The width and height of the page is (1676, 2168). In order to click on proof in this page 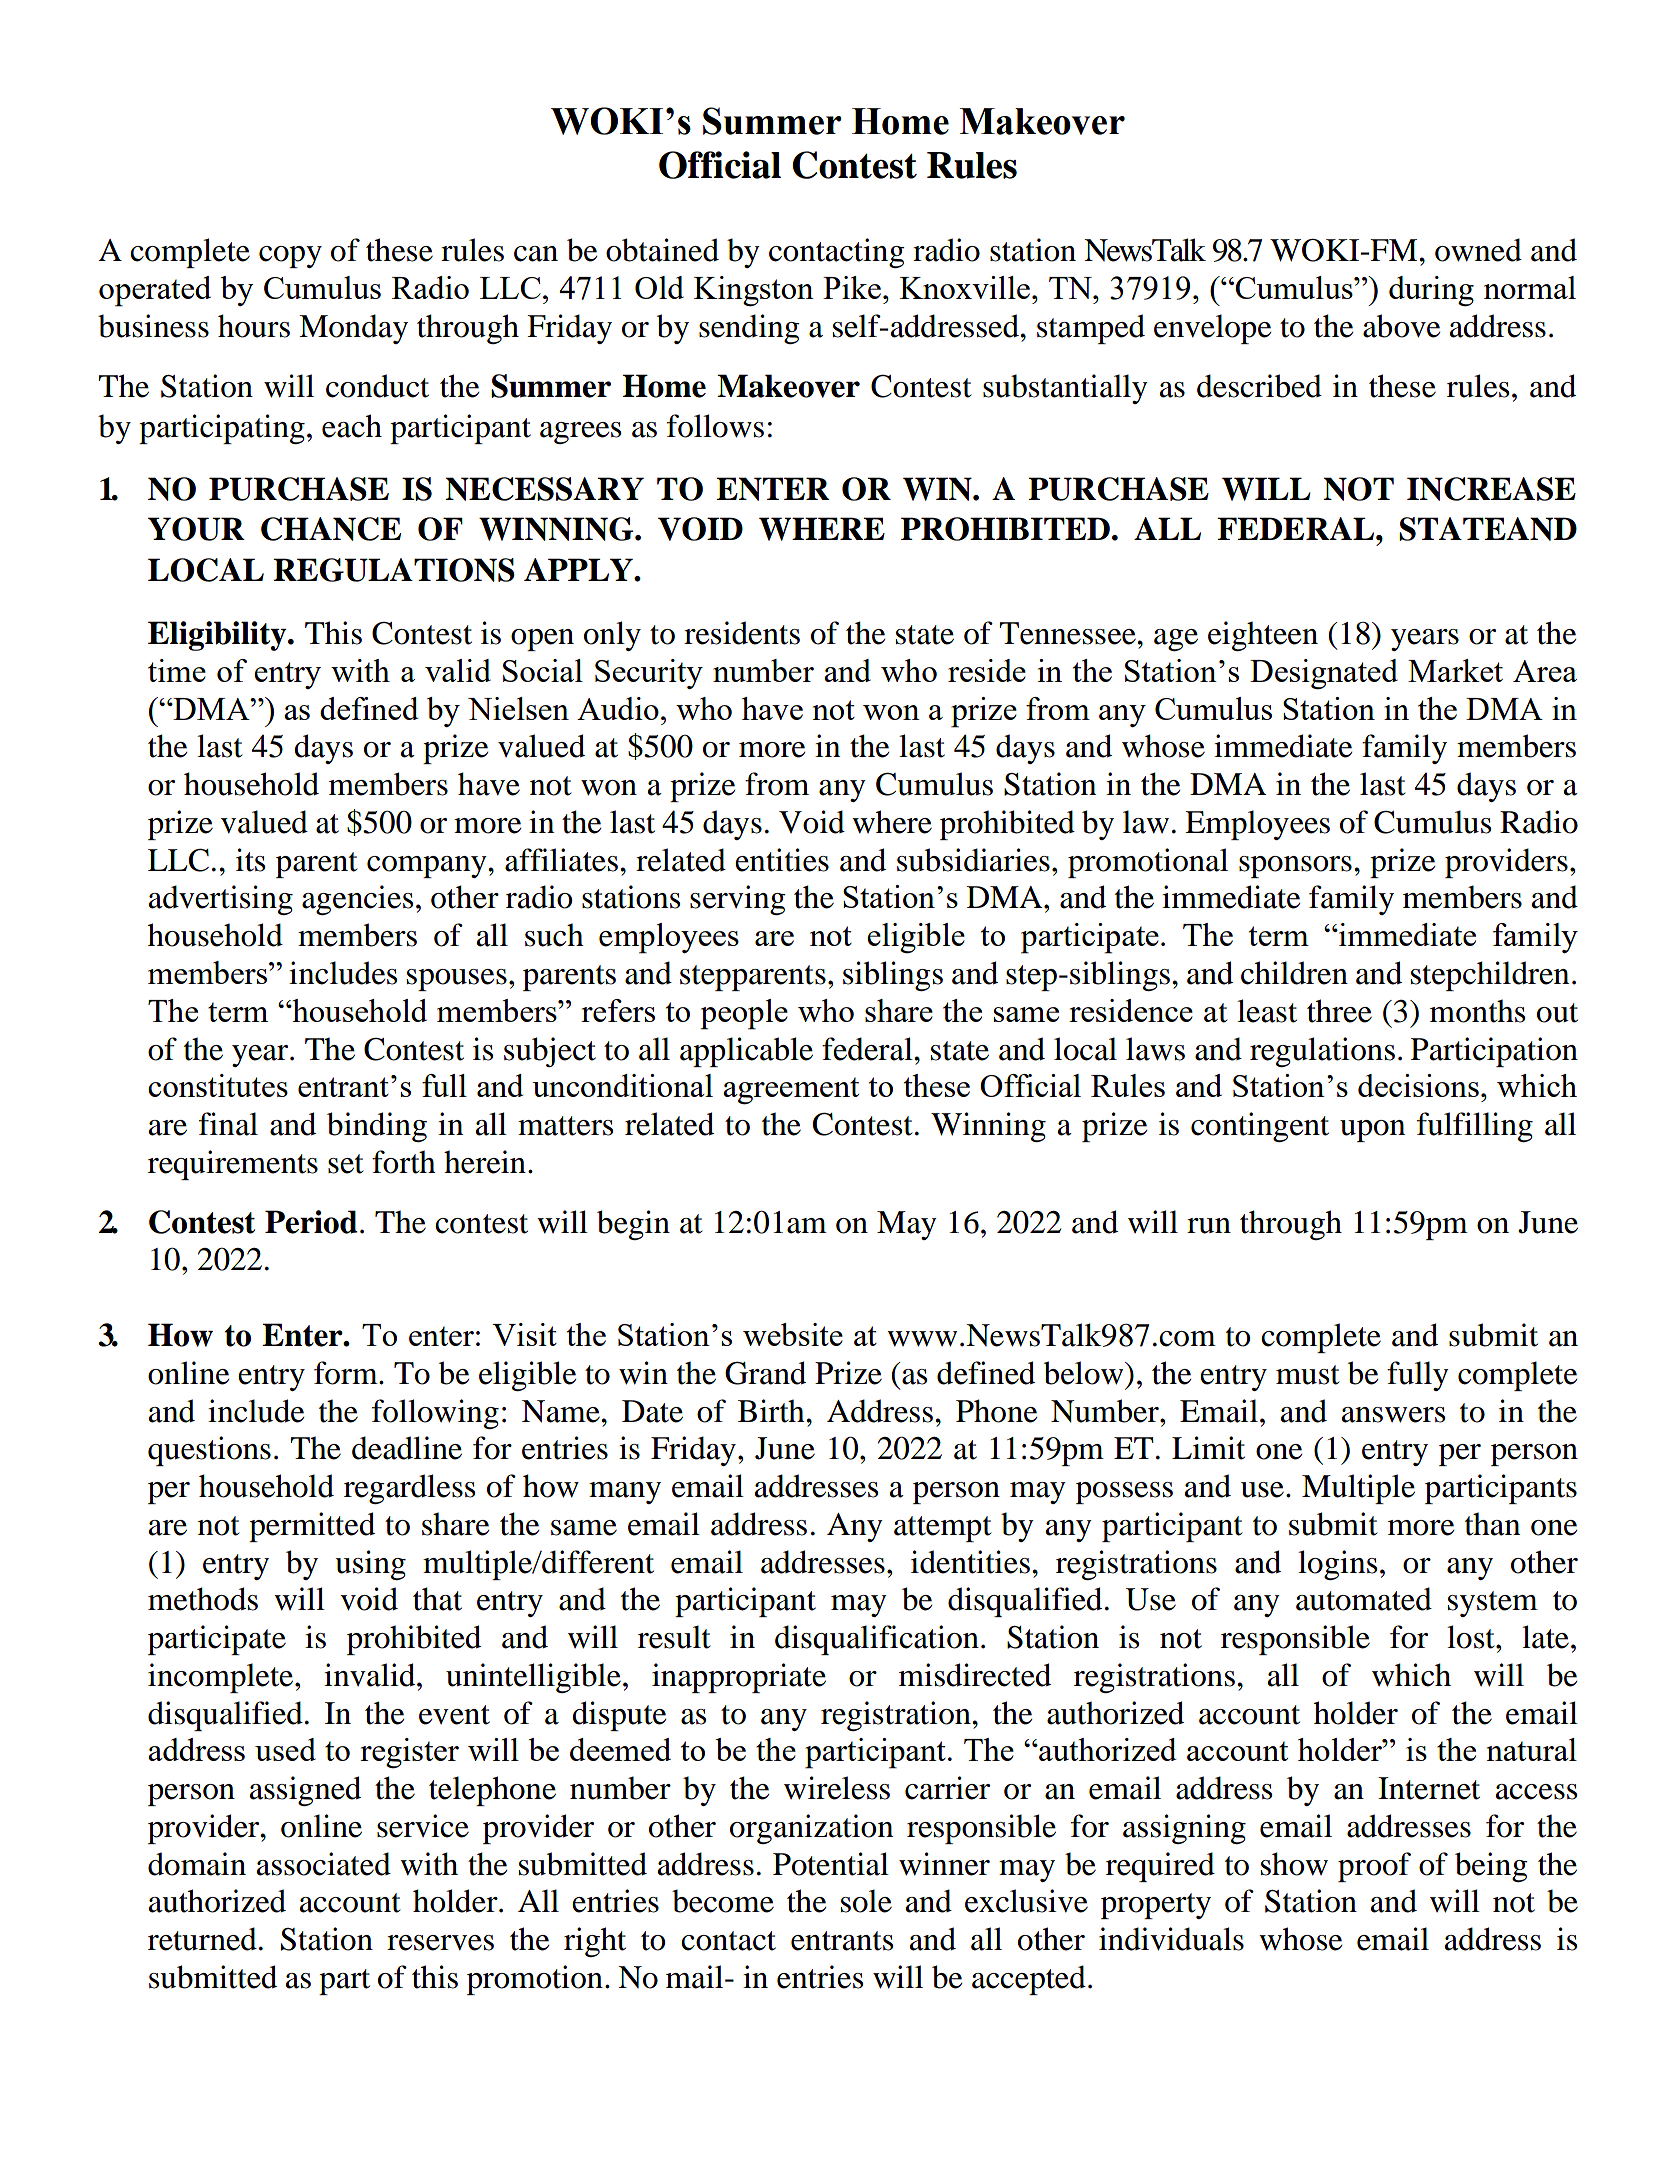, I will do `click(1374, 1867)`.
